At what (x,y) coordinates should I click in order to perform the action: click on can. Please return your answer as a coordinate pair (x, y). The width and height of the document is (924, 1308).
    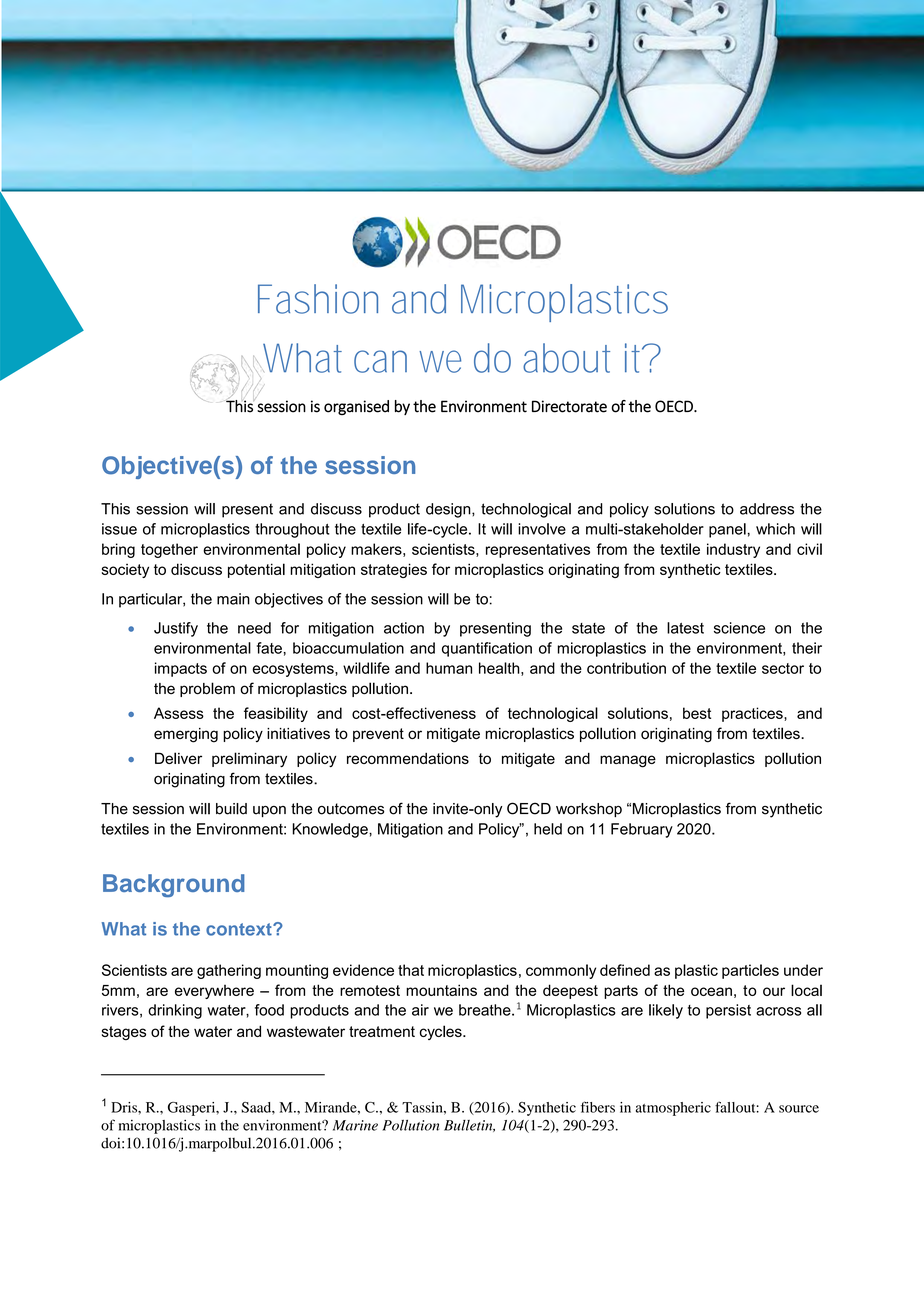
    Looking at the image, I should click on (380, 361).
